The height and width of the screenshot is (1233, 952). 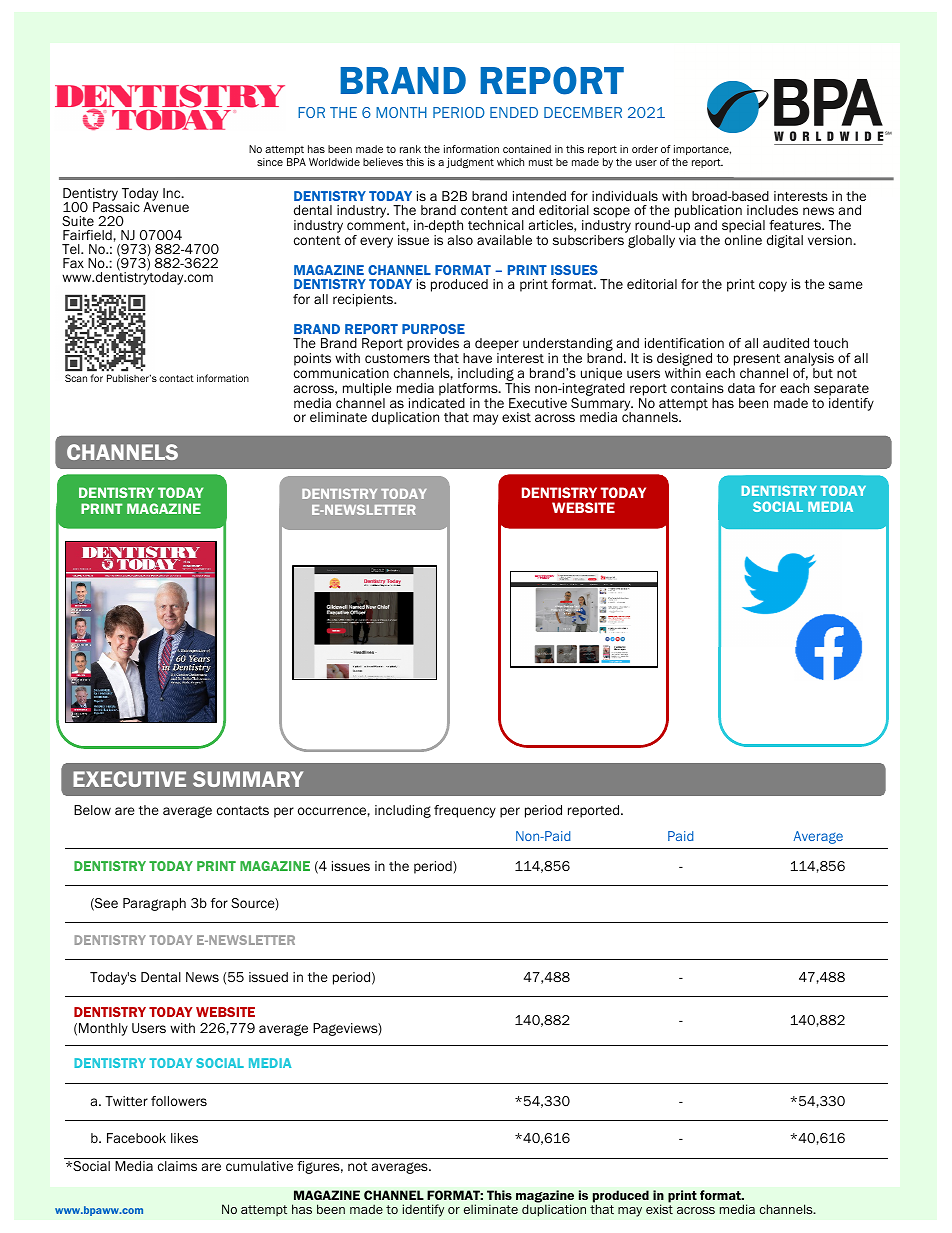 What do you see at coordinates (465, 811) in the screenshot?
I see `frequency` at bounding box center [465, 811].
